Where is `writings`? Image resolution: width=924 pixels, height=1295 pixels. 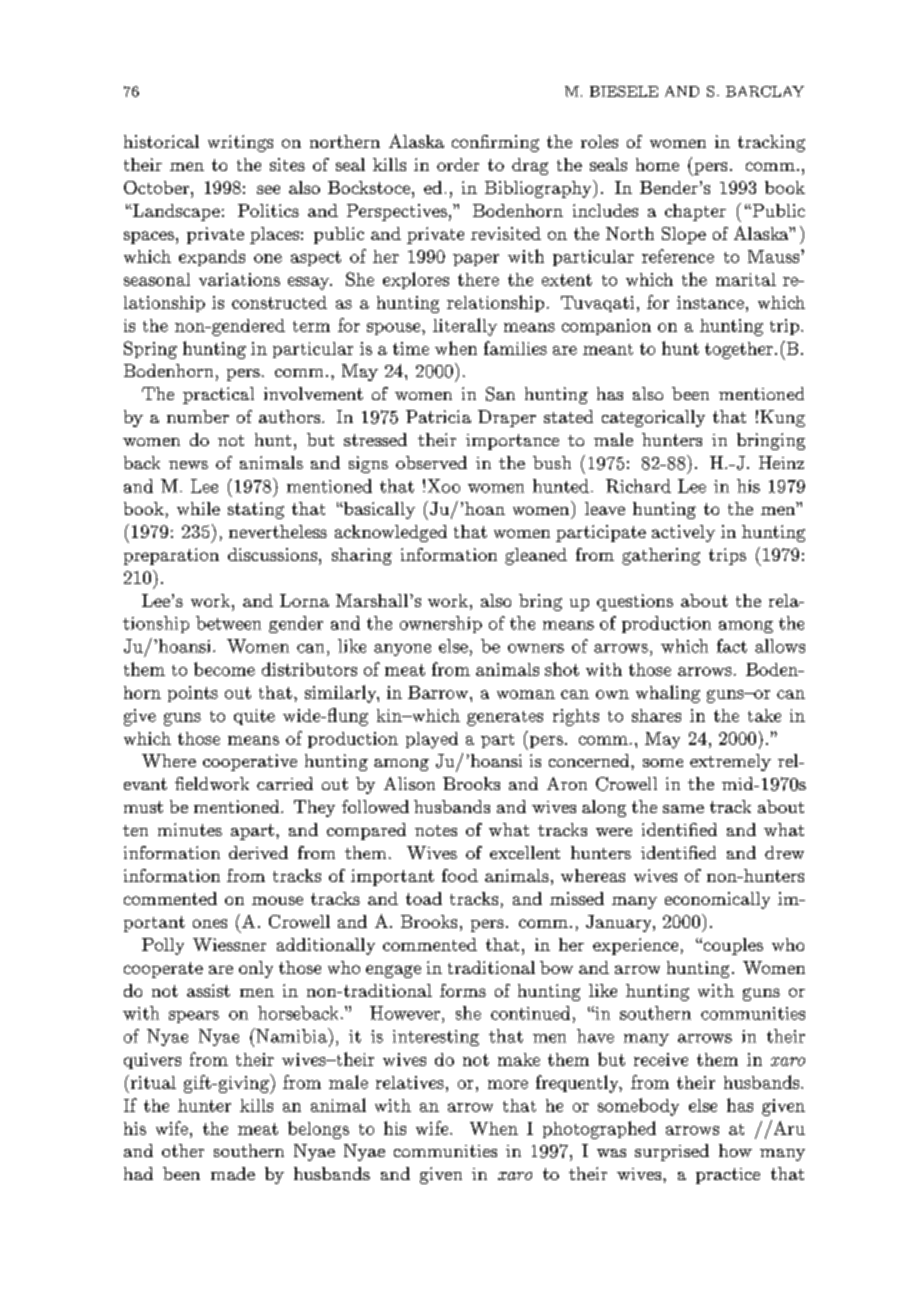
writings is located at coordinates (240, 143).
